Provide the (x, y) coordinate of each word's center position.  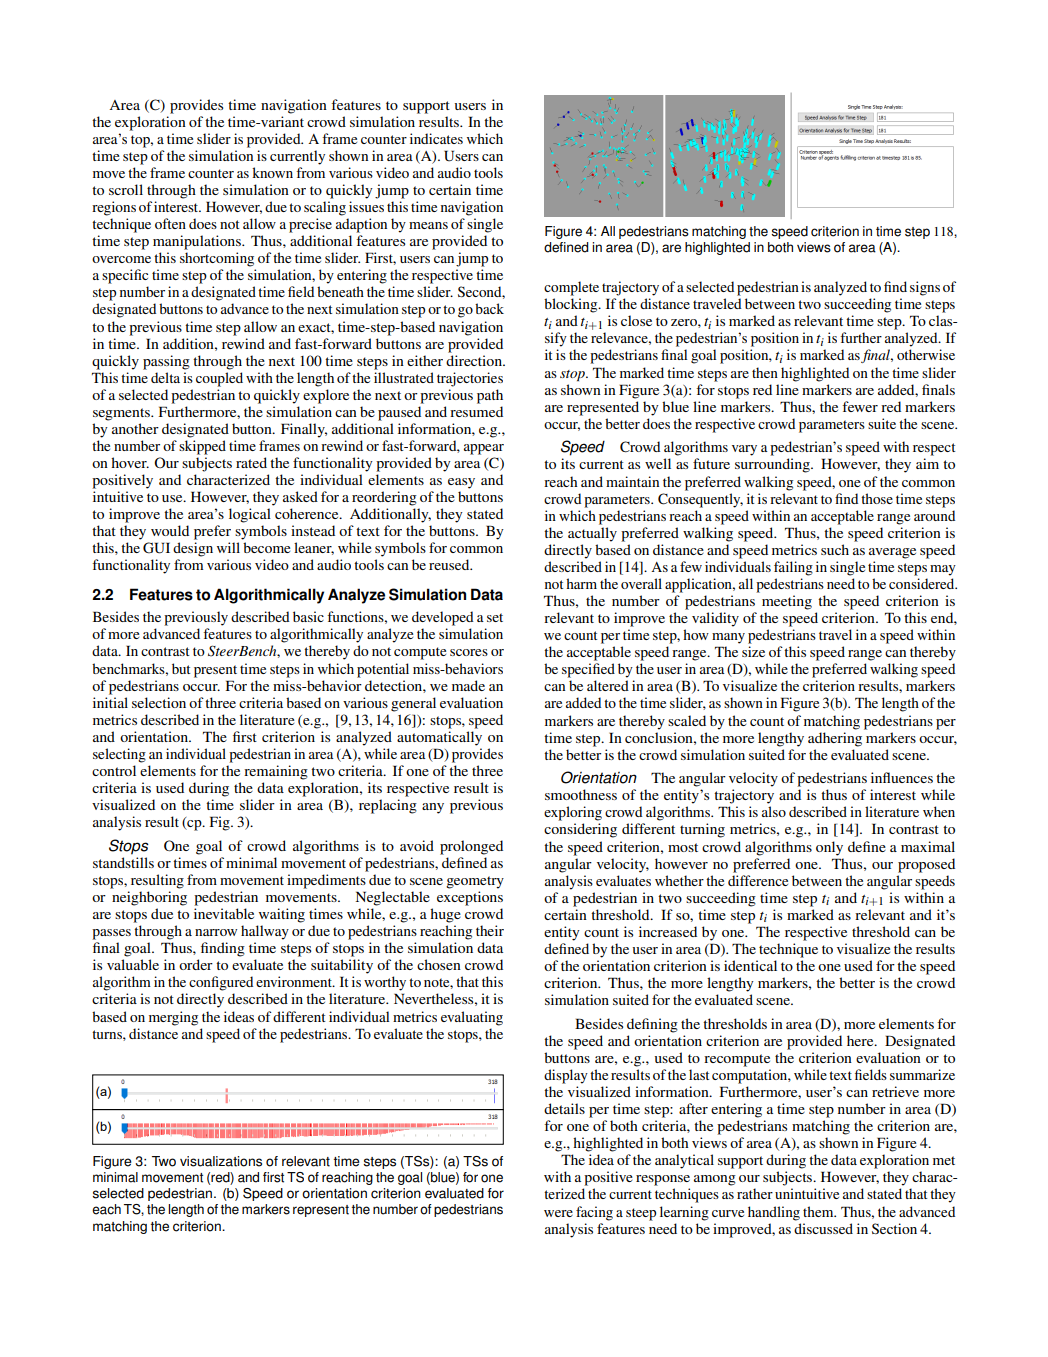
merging (173, 1018)
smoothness (581, 794)
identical (750, 965)
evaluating (472, 1018)
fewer (860, 406)
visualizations (221, 1161)
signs (925, 288)
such (835, 549)
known (272, 172)
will (228, 547)
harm (581, 583)
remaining (276, 772)
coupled (219, 379)
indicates (436, 138)
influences (902, 777)
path (490, 396)
